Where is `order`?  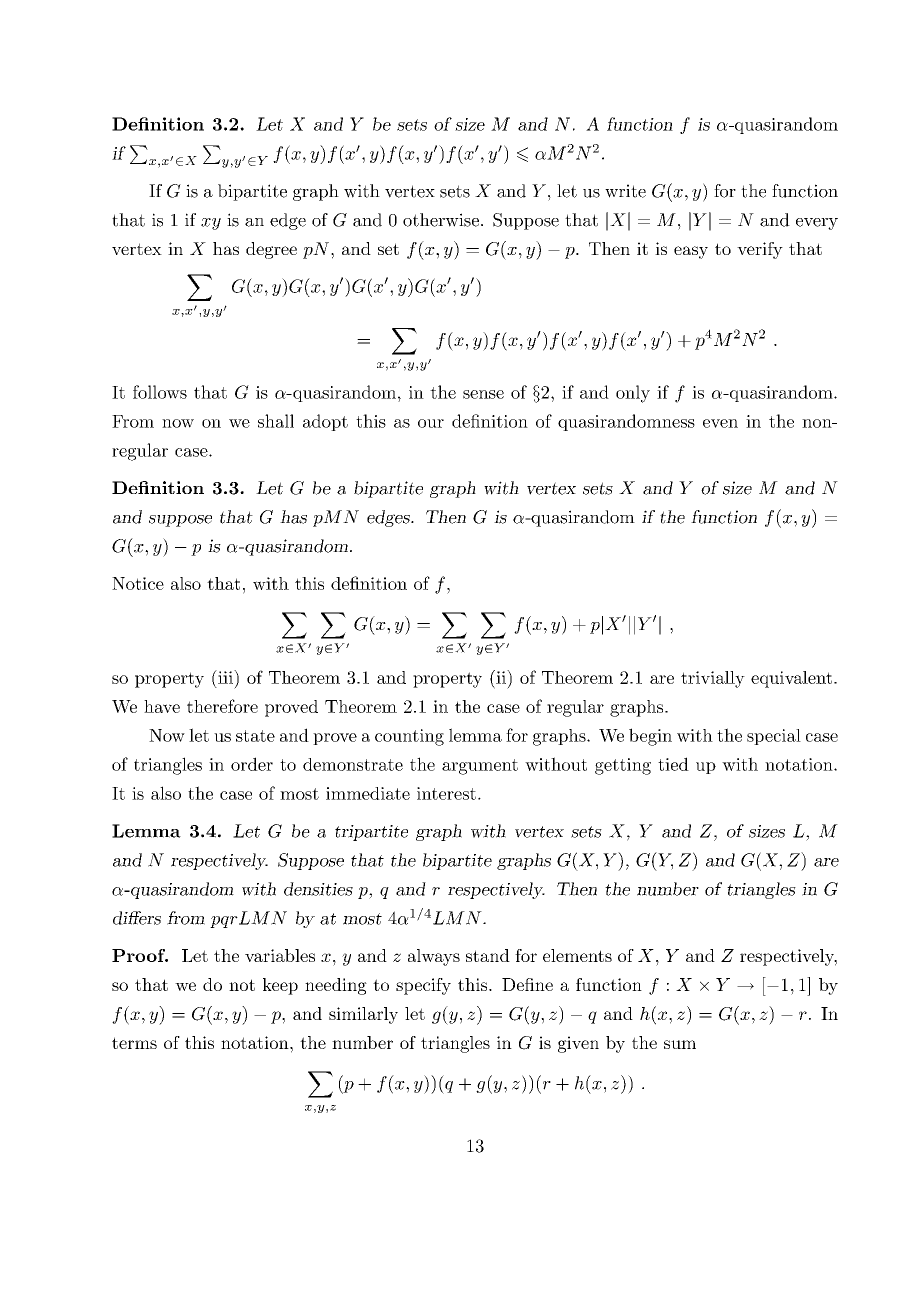
order is located at coordinates (252, 764).
